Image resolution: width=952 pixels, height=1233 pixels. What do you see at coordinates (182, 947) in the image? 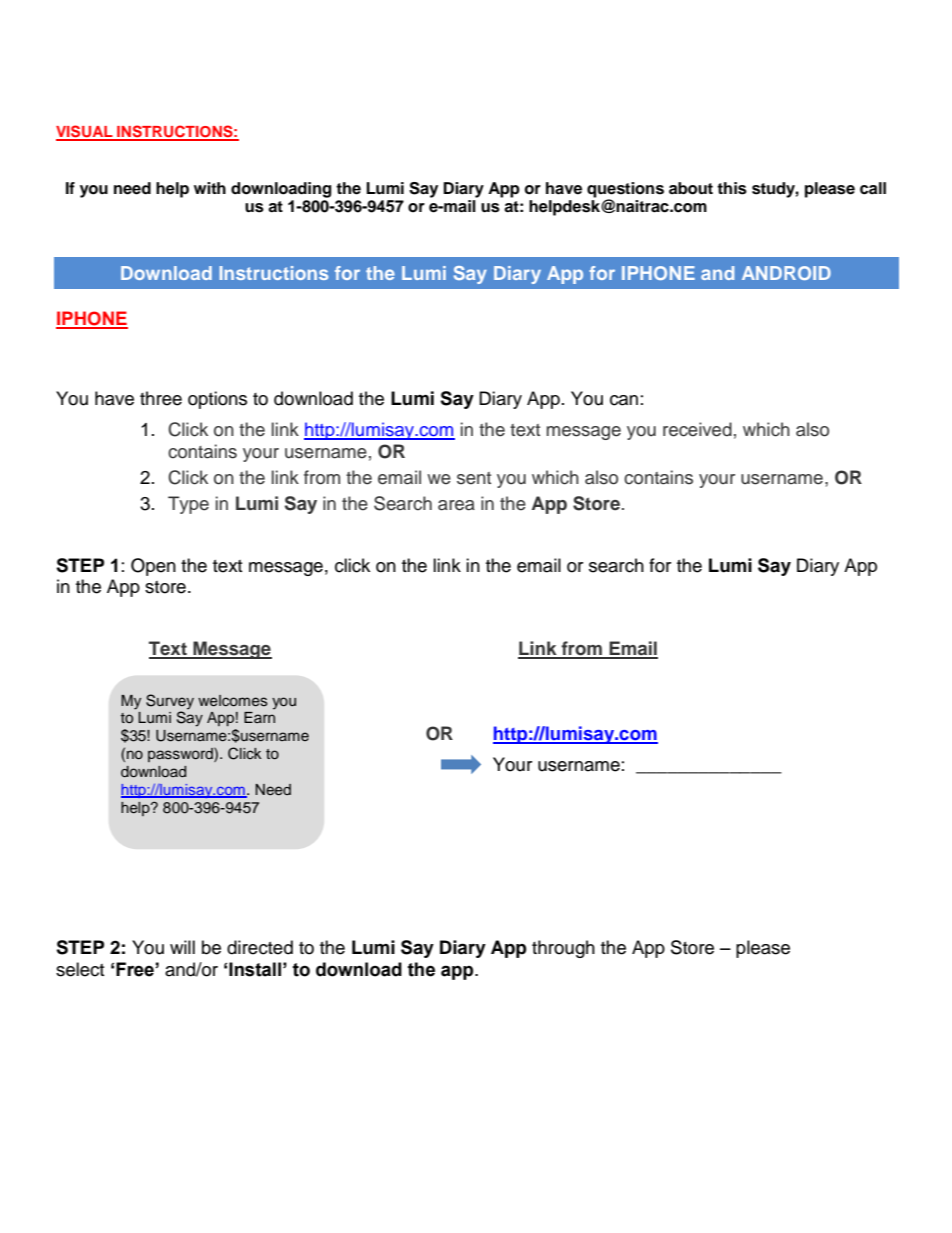
I see `will` at bounding box center [182, 947].
